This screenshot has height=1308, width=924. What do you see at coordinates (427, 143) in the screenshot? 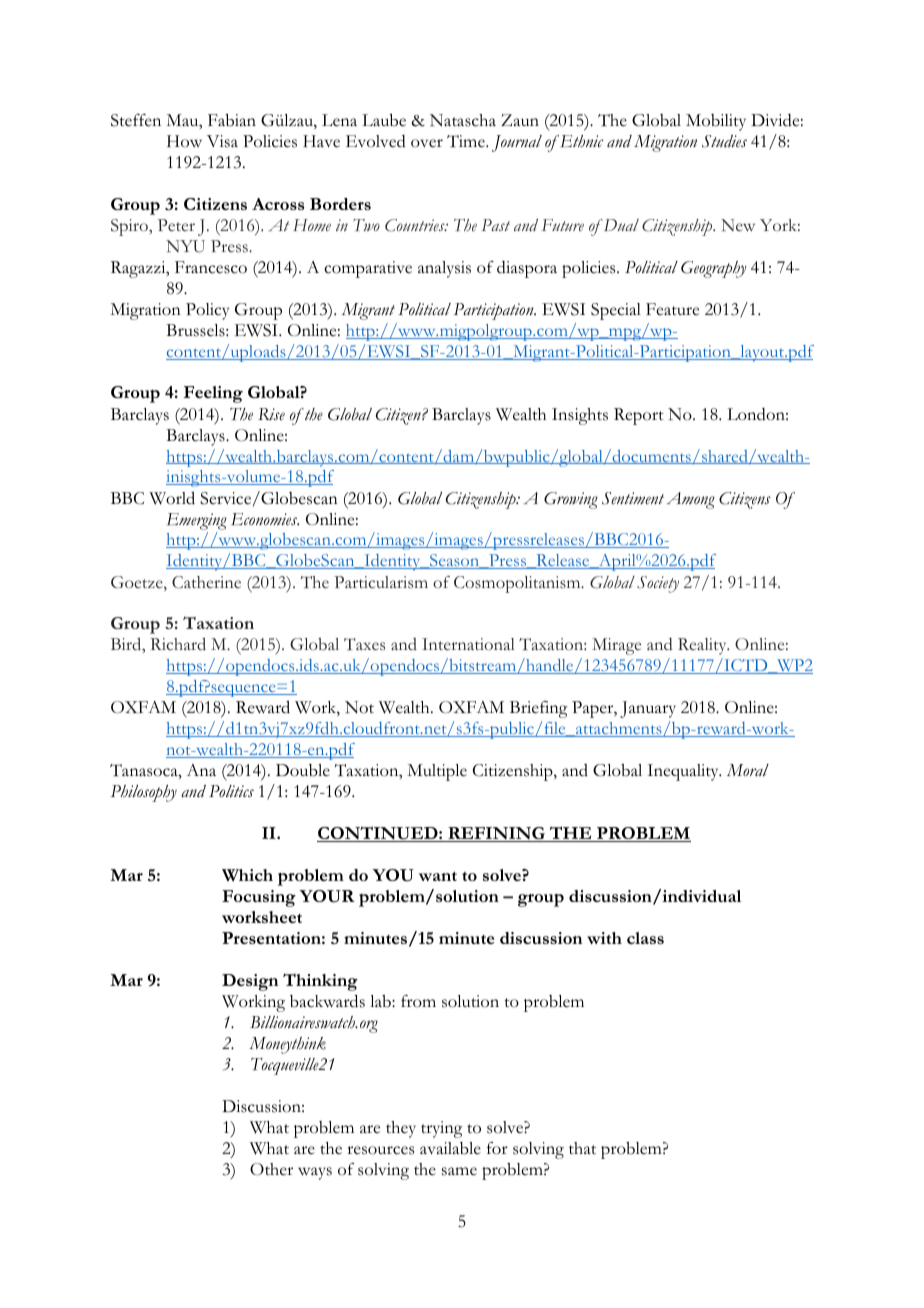
I see `over` at bounding box center [427, 143].
